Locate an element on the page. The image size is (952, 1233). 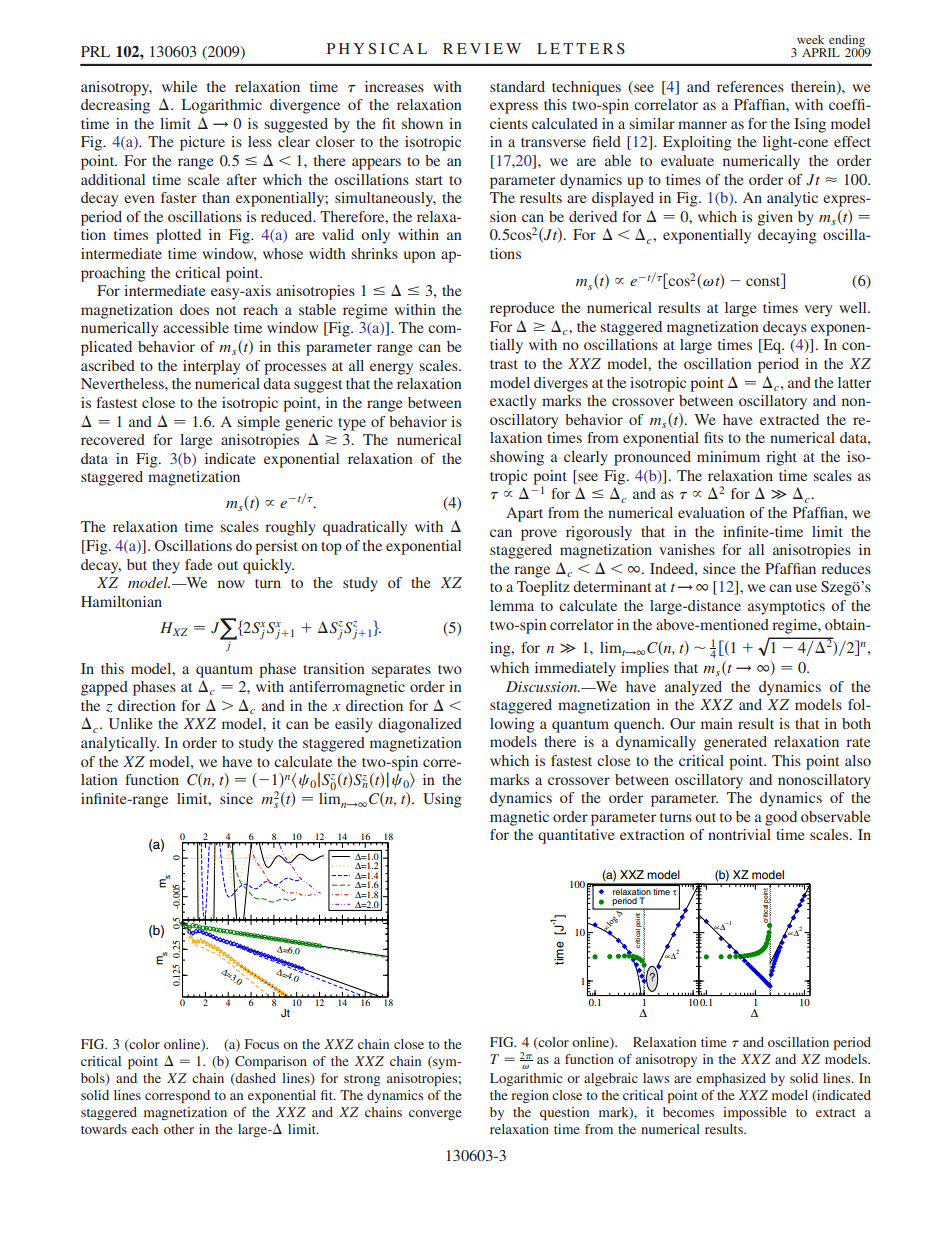
while is located at coordinates (179, 86).
